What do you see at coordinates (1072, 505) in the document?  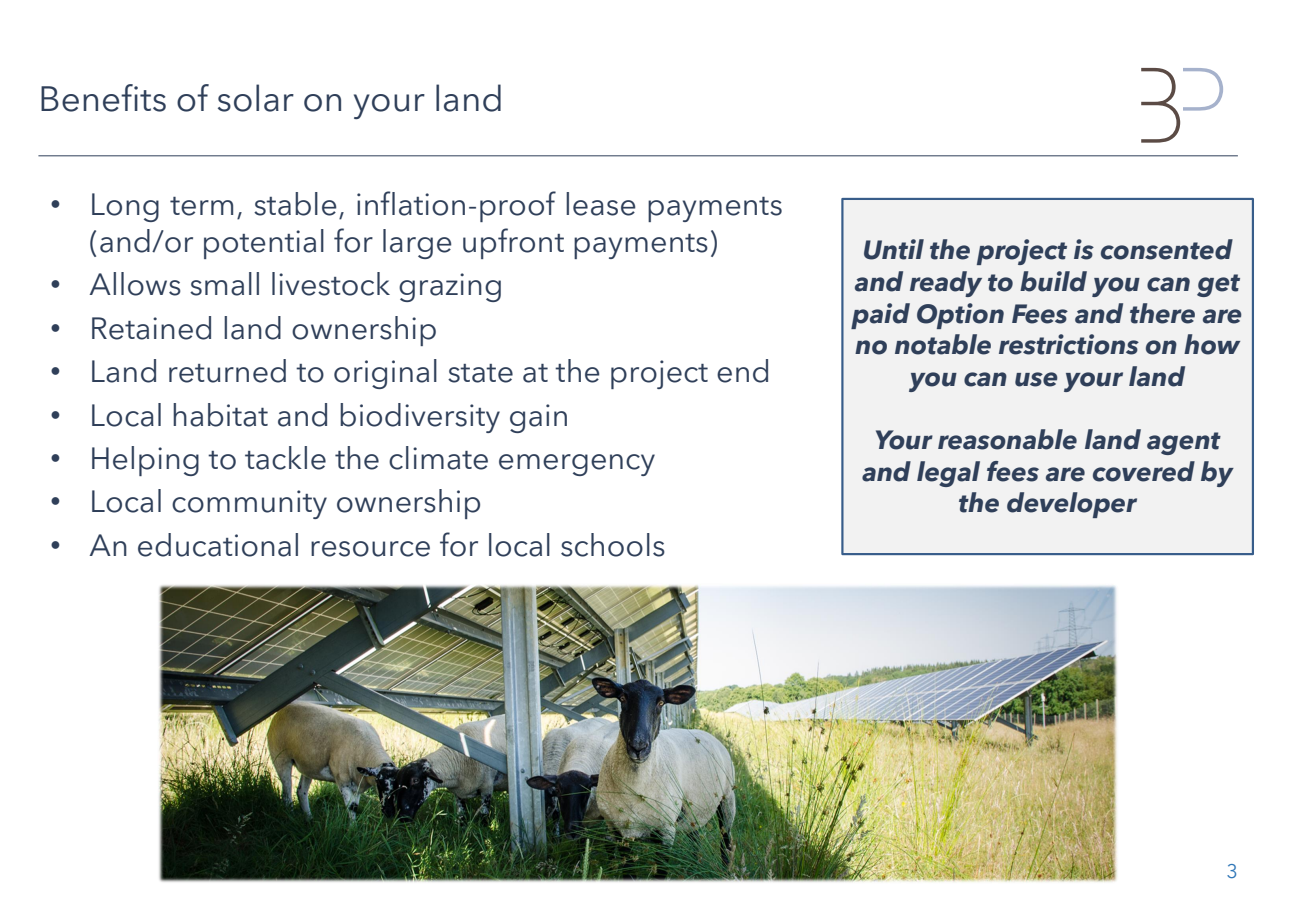 I see `developer` at bounding box center [1072, 505].
